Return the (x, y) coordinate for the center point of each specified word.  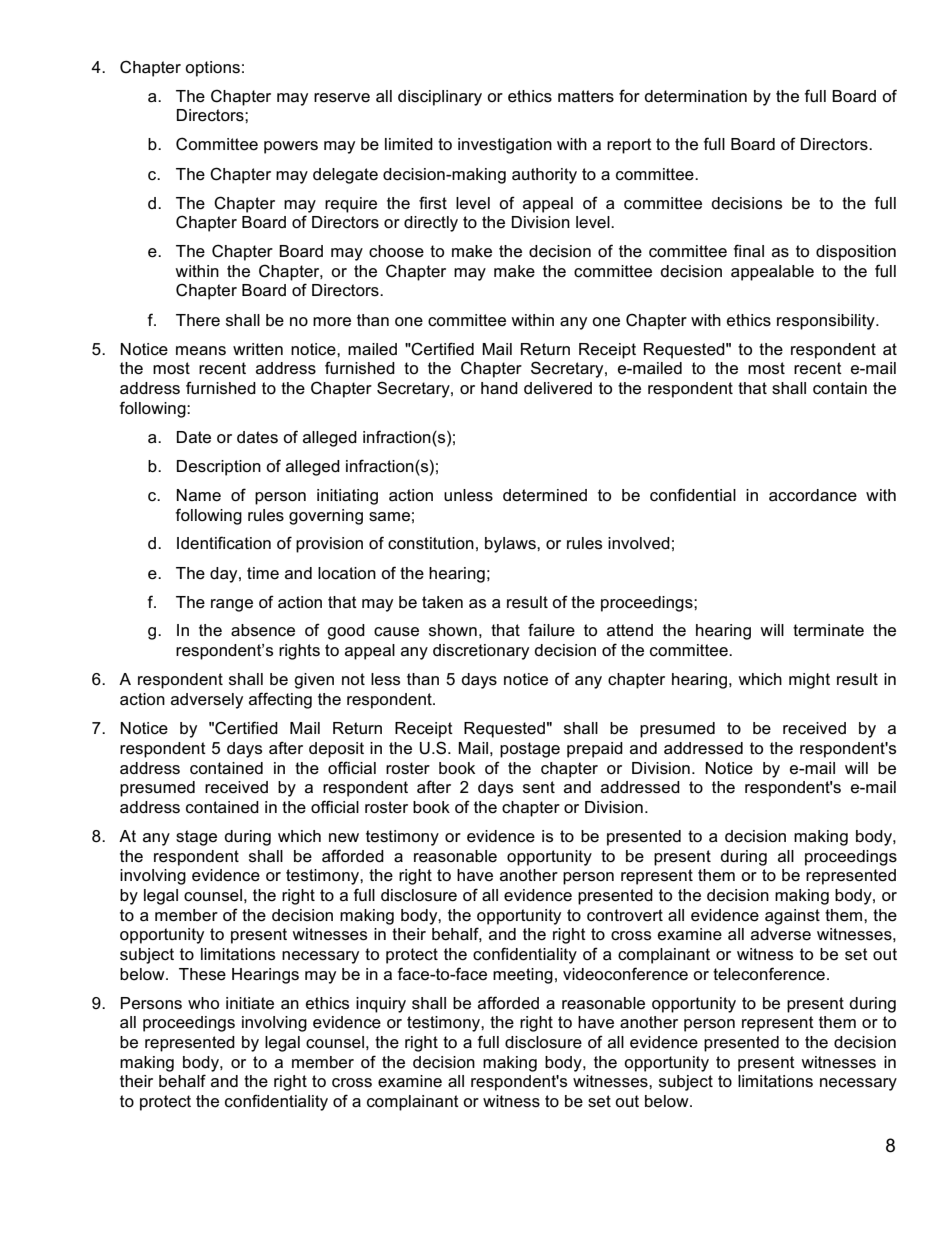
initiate (250, 1003)
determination (695, 96)
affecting (280, 700)
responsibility (827, 322)
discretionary (481, 652)
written (258, 349)
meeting (523, 976)
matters (586, 96)
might (809, 681)
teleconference (769, 974)
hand (499, 388)
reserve (342, 98)
